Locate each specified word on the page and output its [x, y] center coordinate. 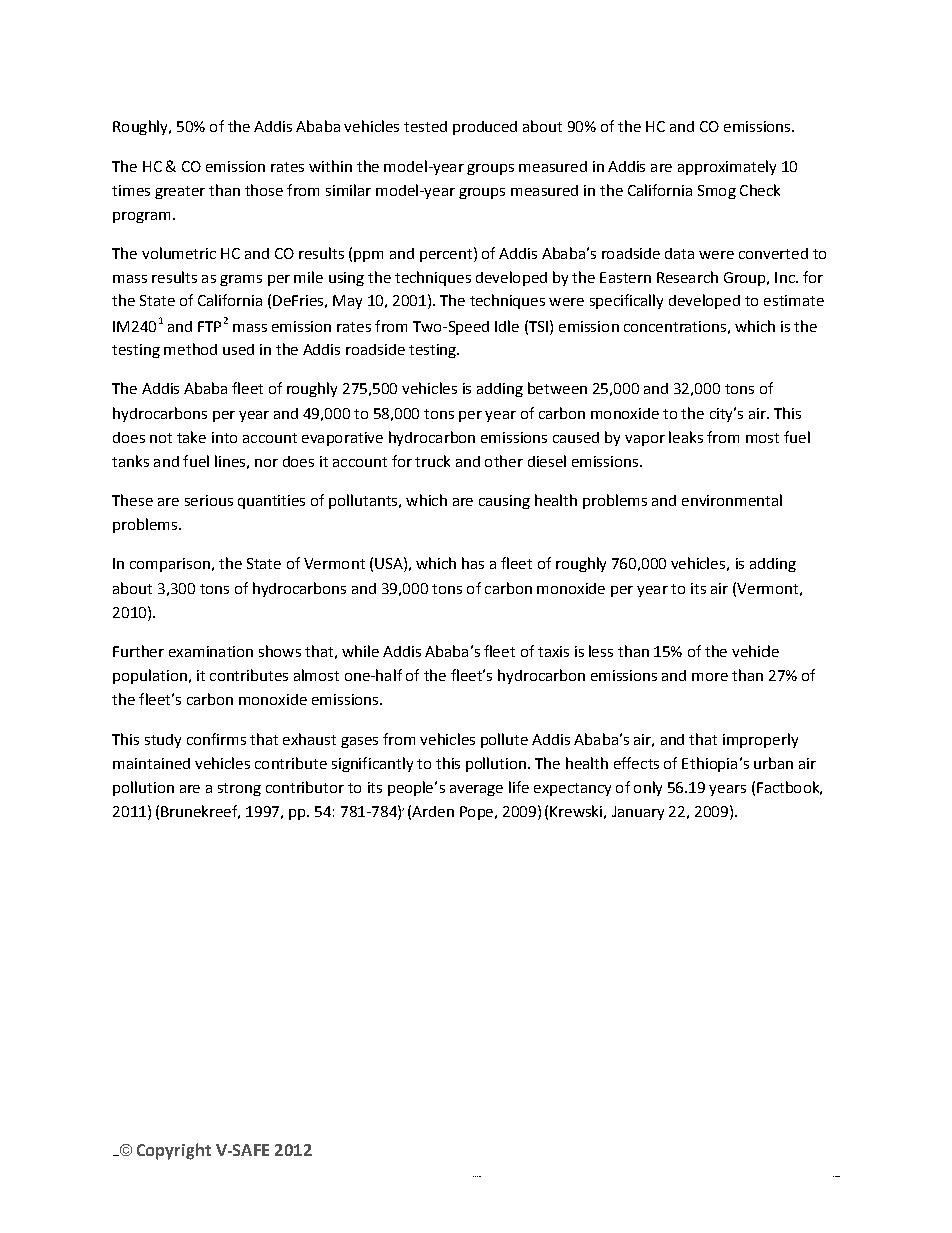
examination [211, 651]
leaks [686, 437]
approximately [727, 167]
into [224, 437]
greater [180, 192]
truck [432, 461]
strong [239, 789]
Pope [476, 813]
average [476, 790]
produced [485, 128]
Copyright [174, 1151]
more [710, 677]
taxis [553, 651]
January [638, 813]
